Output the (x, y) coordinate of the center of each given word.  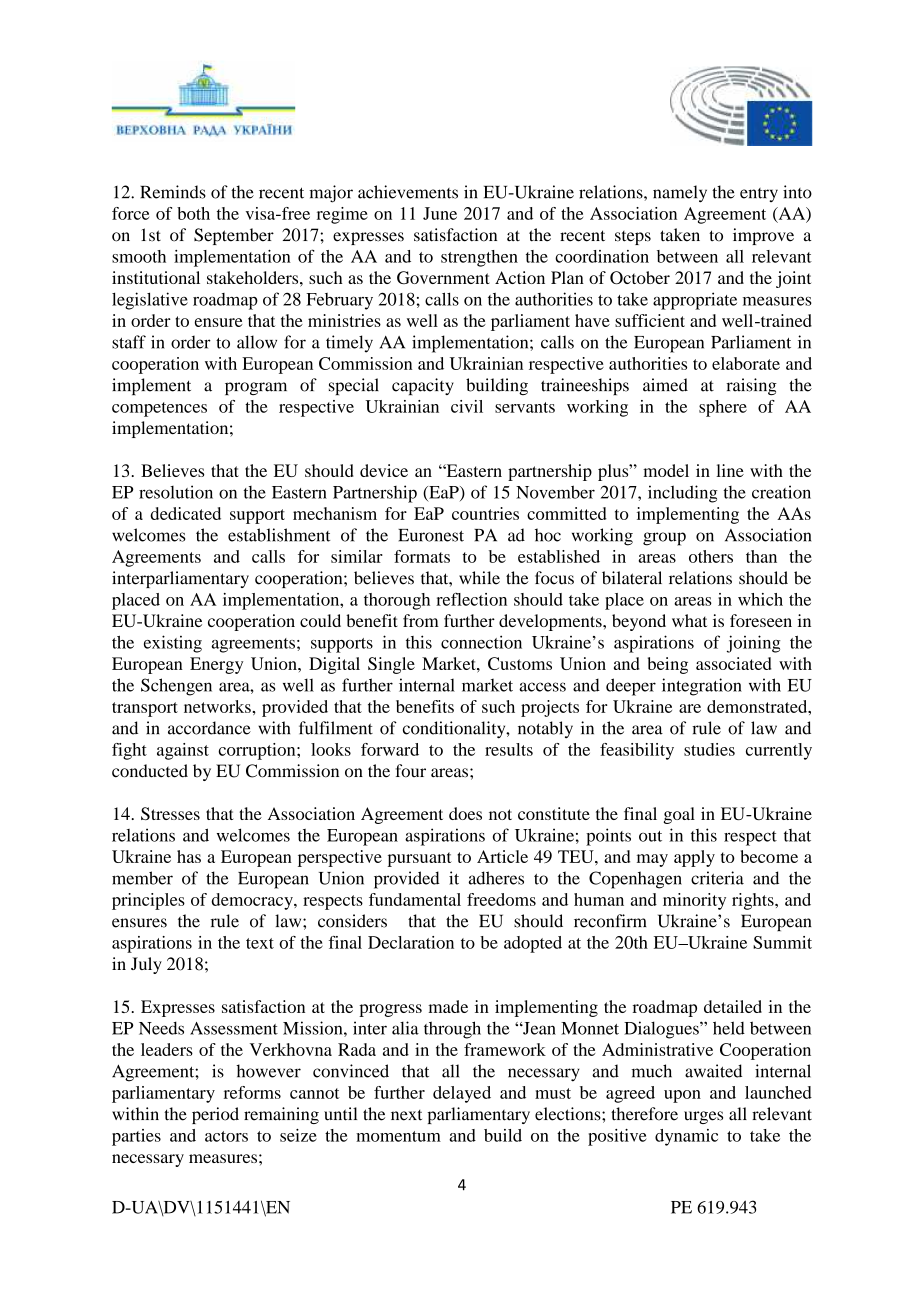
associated (733, 663)
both (193, 213)
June (440, 213)
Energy (216, 665)
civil (467, 406)
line (730, 470)
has (189, 856)
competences (159, 409)
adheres (496, 878)
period (215, 1115)
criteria (717, 878)
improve (763, 236)
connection (481, 642)
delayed (462, 1094)
